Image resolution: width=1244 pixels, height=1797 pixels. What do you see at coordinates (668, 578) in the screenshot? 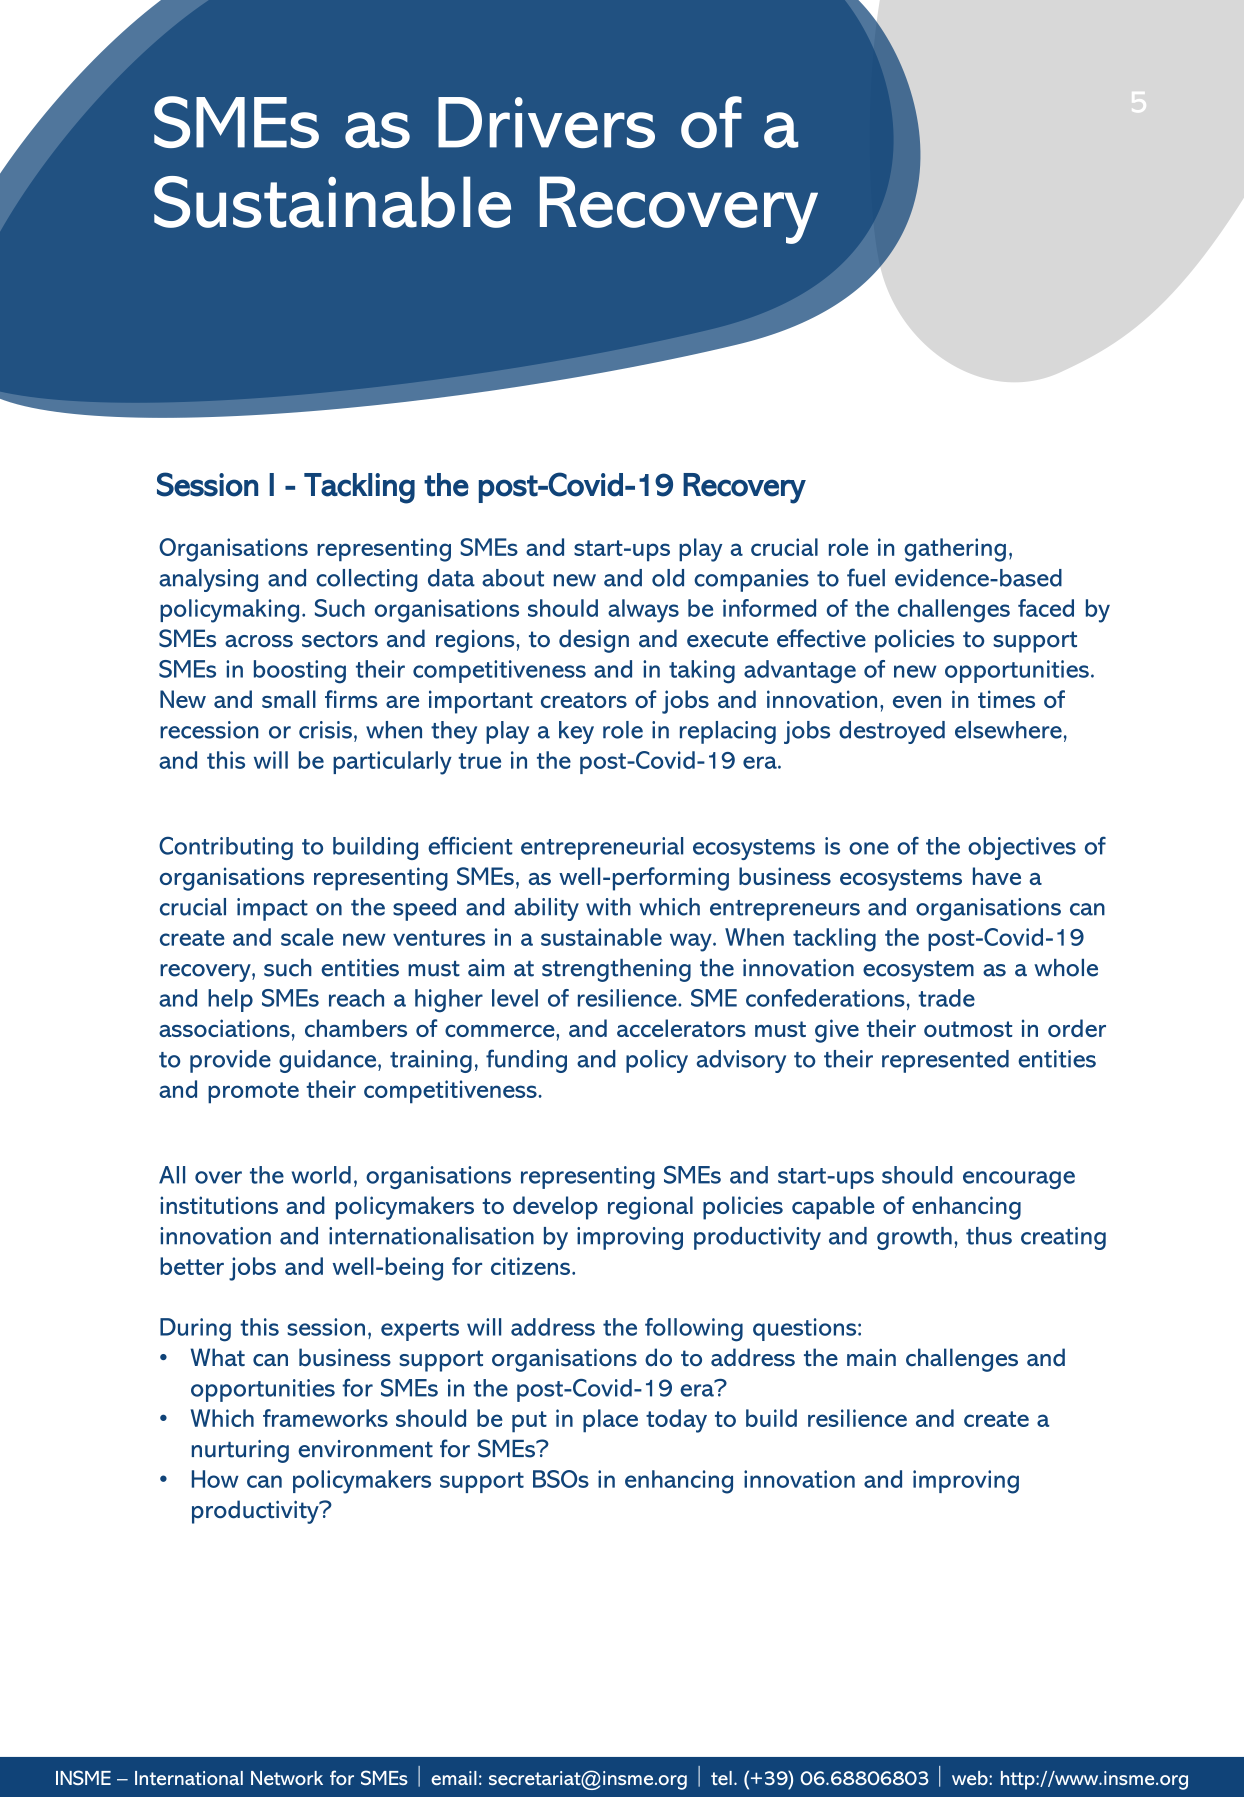
I see `old` at bounding box center [668, 578].
